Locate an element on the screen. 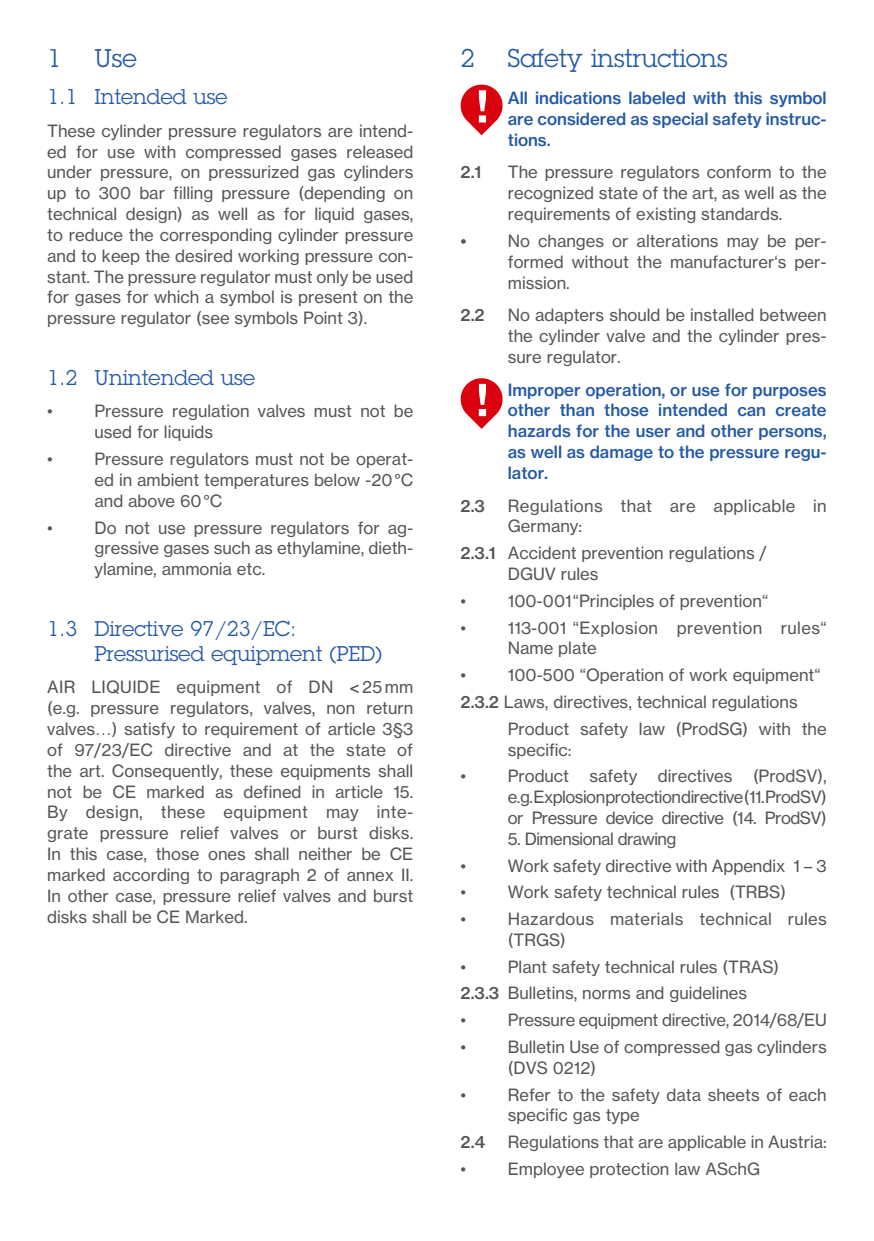  satisfy is located at coordinates (149, 730).
